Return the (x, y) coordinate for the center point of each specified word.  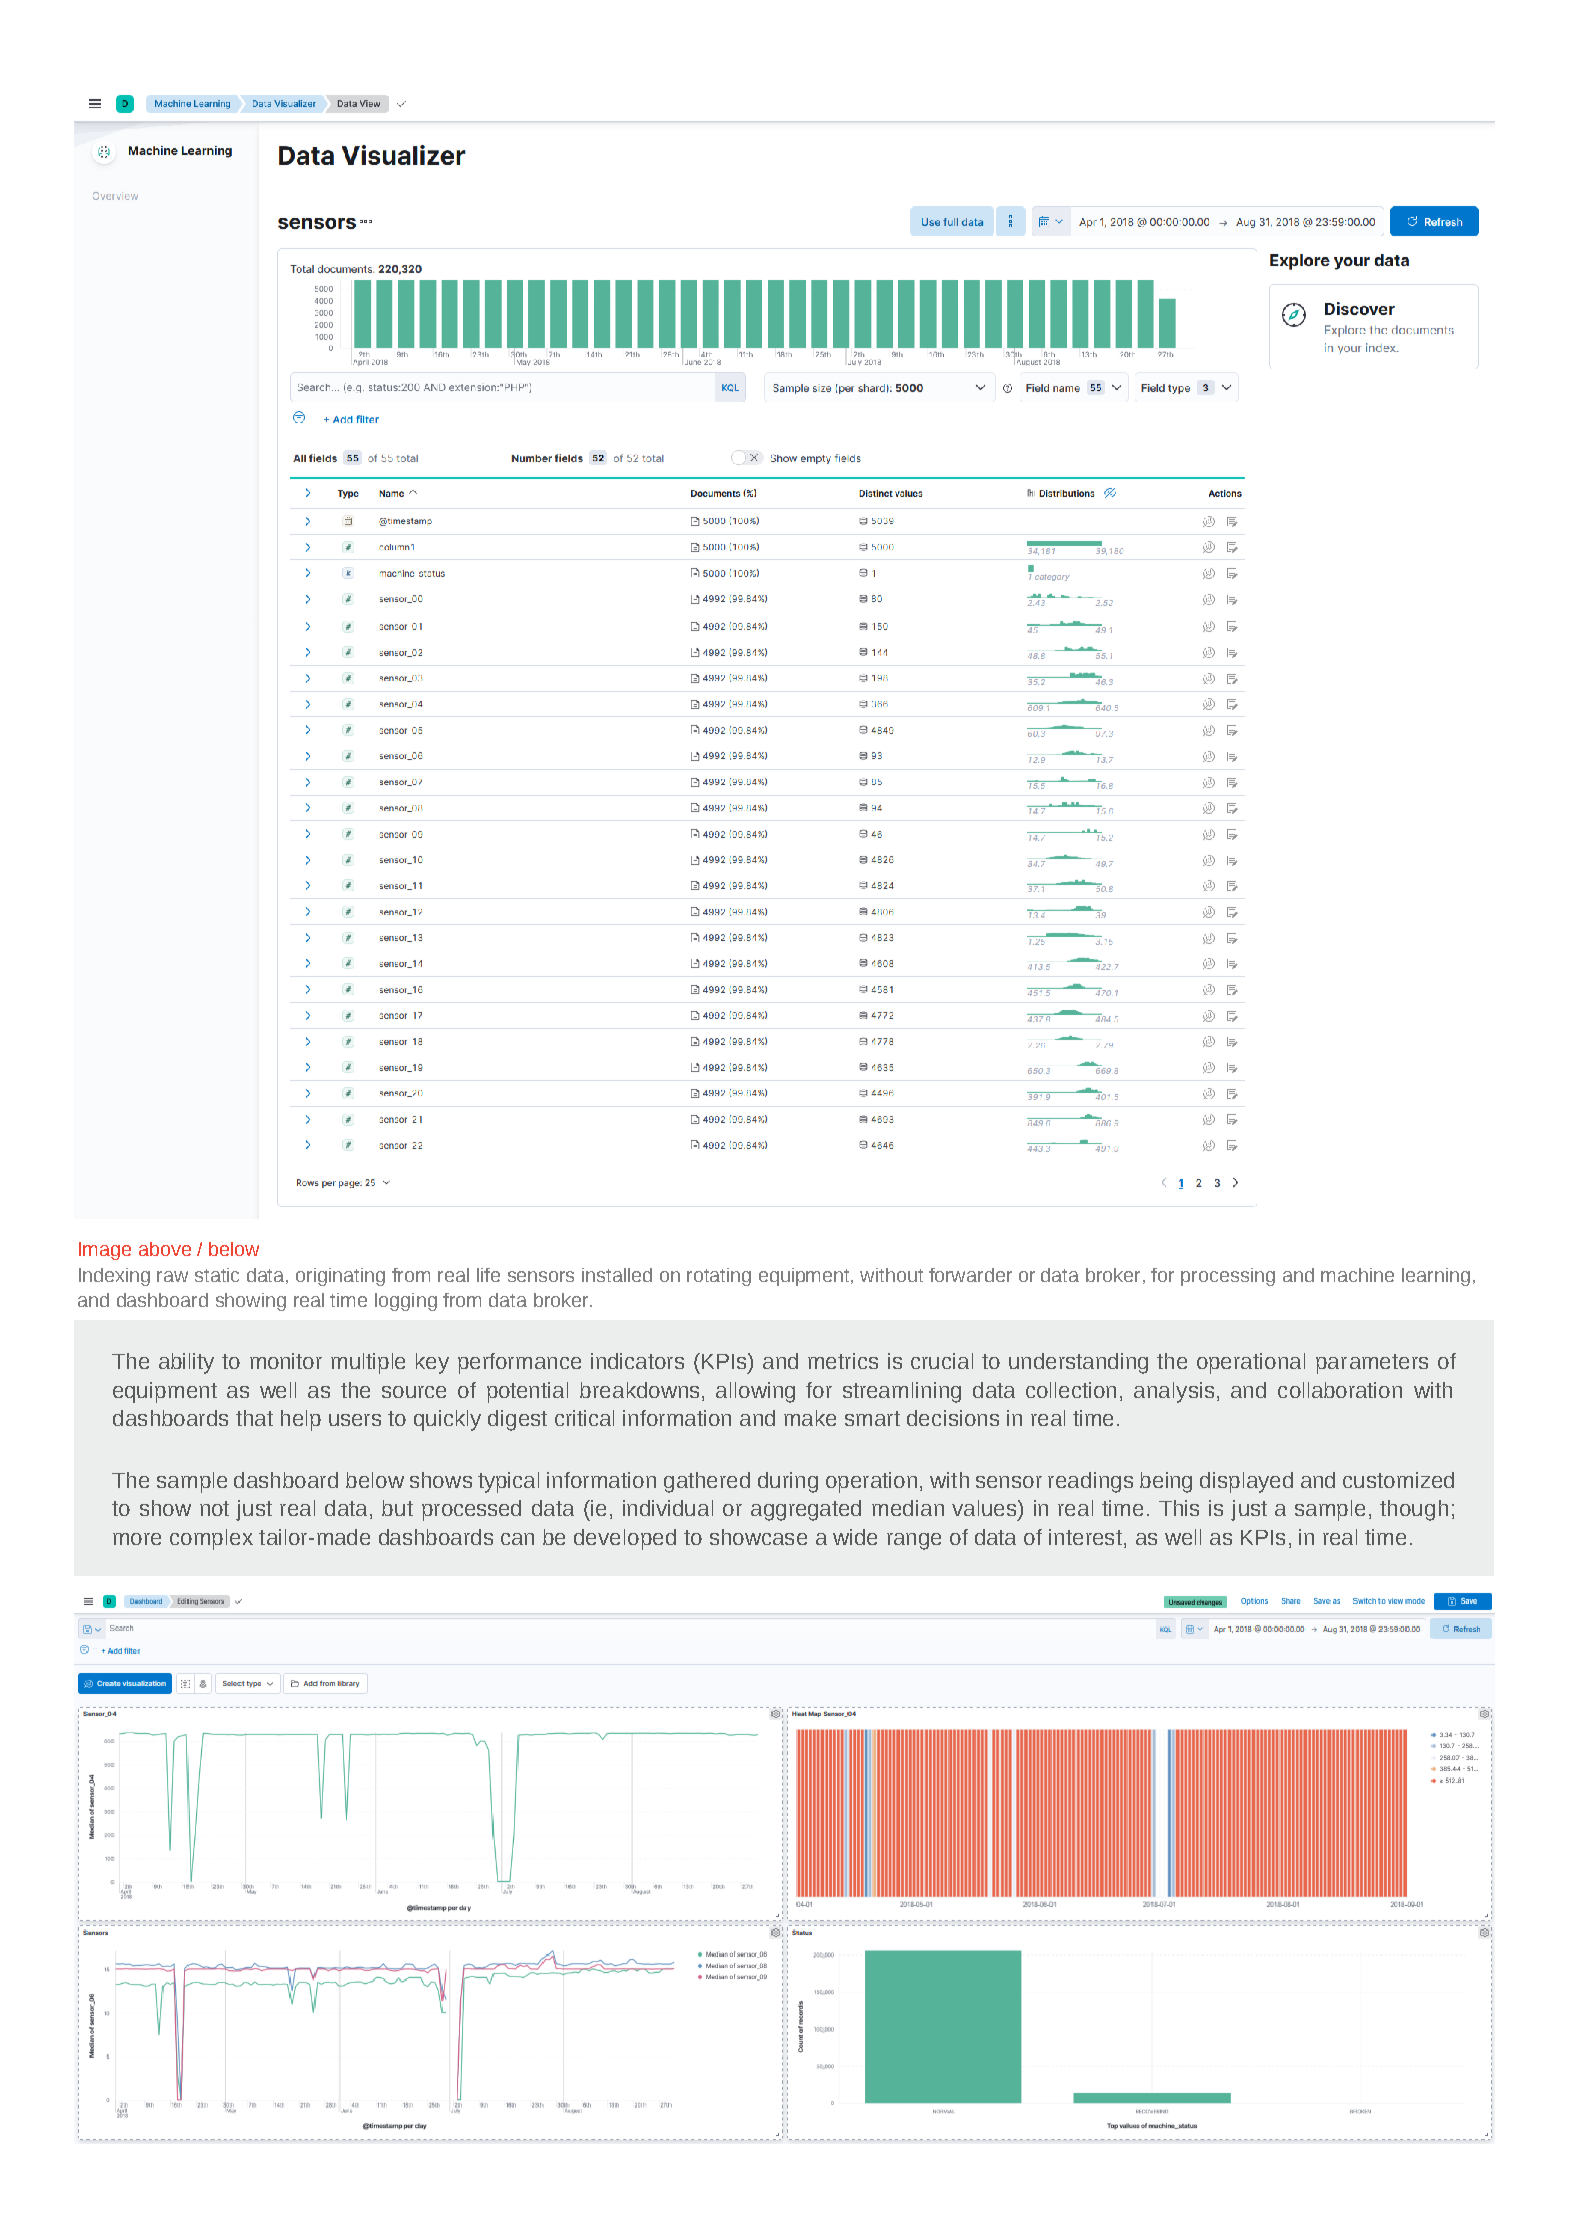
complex (211, 1539)
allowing (755, 1392)
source (414, 1392)
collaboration (1340, 1390)
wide (855, 1537)
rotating (719, 1277)
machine (1357, 1275)
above (165, 1249)
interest (1085, 1537)
